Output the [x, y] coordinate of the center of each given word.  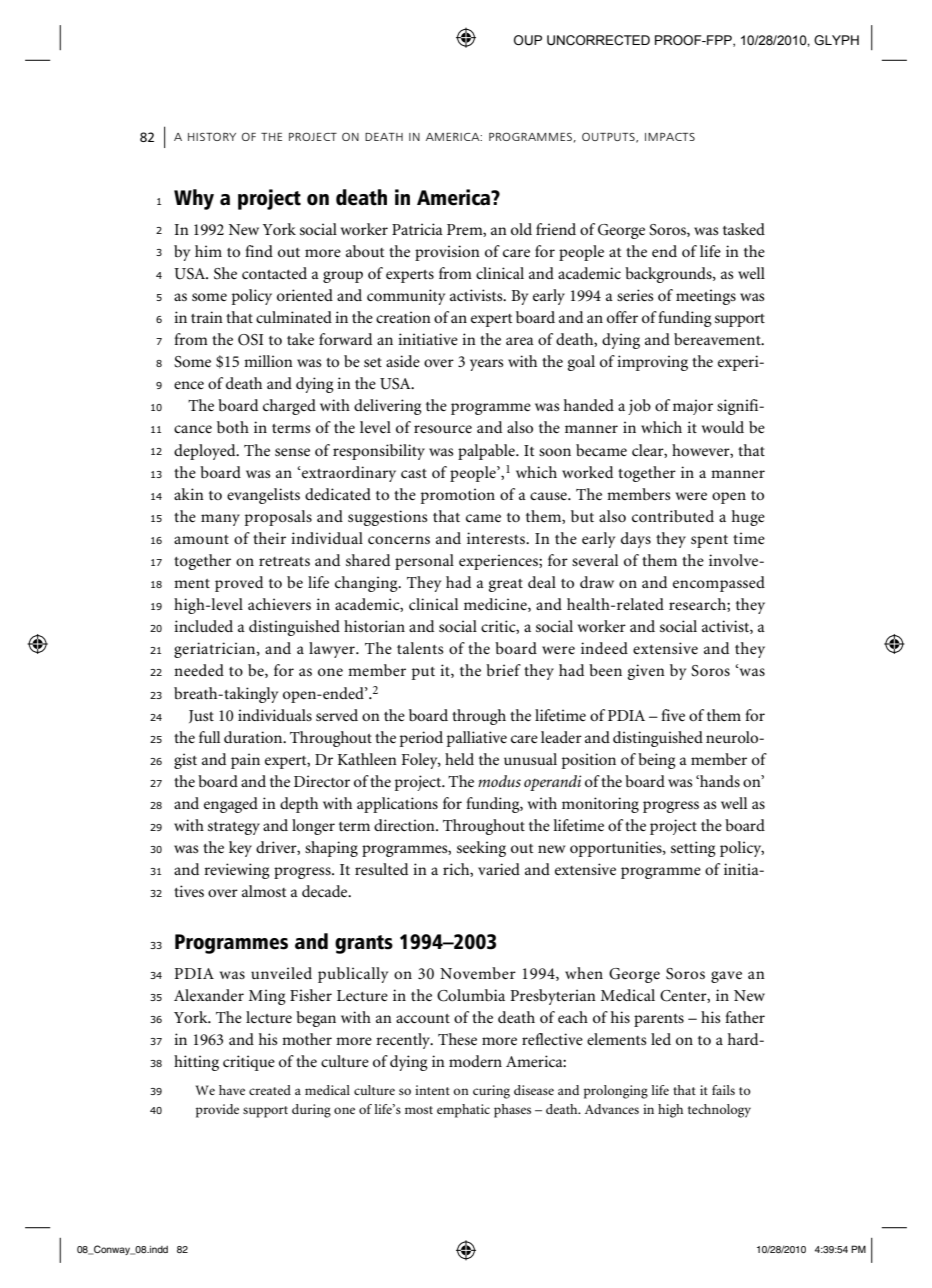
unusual [530, 759]
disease [534, 1090]
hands [719, 781]
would [723, 427]
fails [723, 1090]
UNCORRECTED [598, 40]
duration [254, 737]
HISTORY [212, 136]
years [486, 365]
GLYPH [836, 40]
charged [289, 407]
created [270, 1090]
